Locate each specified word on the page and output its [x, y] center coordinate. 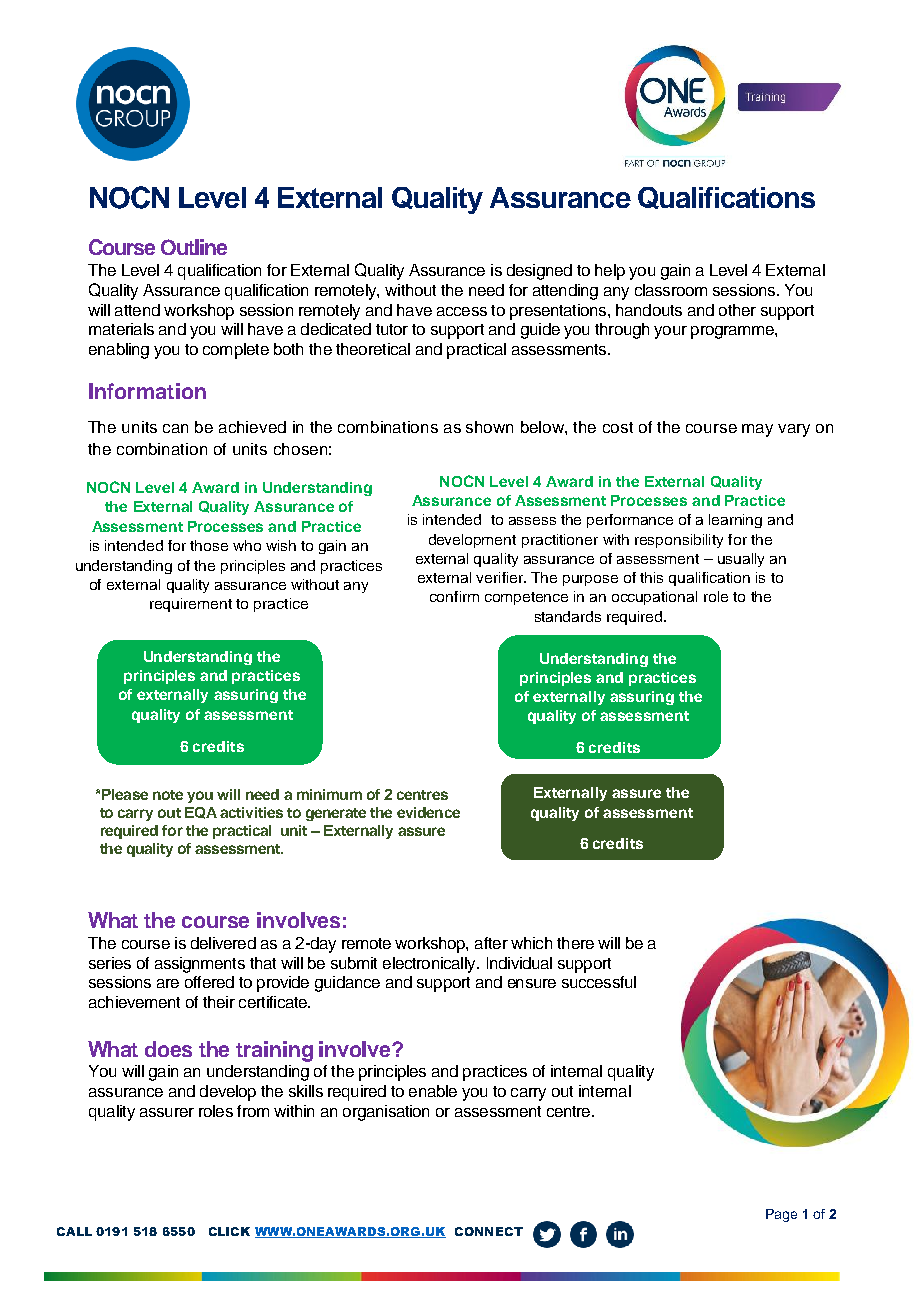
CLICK [229, 1231]
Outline [194, 247]
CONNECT [489, 1231]
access [462, 311]
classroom [671, 290]
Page [781, 1215]
